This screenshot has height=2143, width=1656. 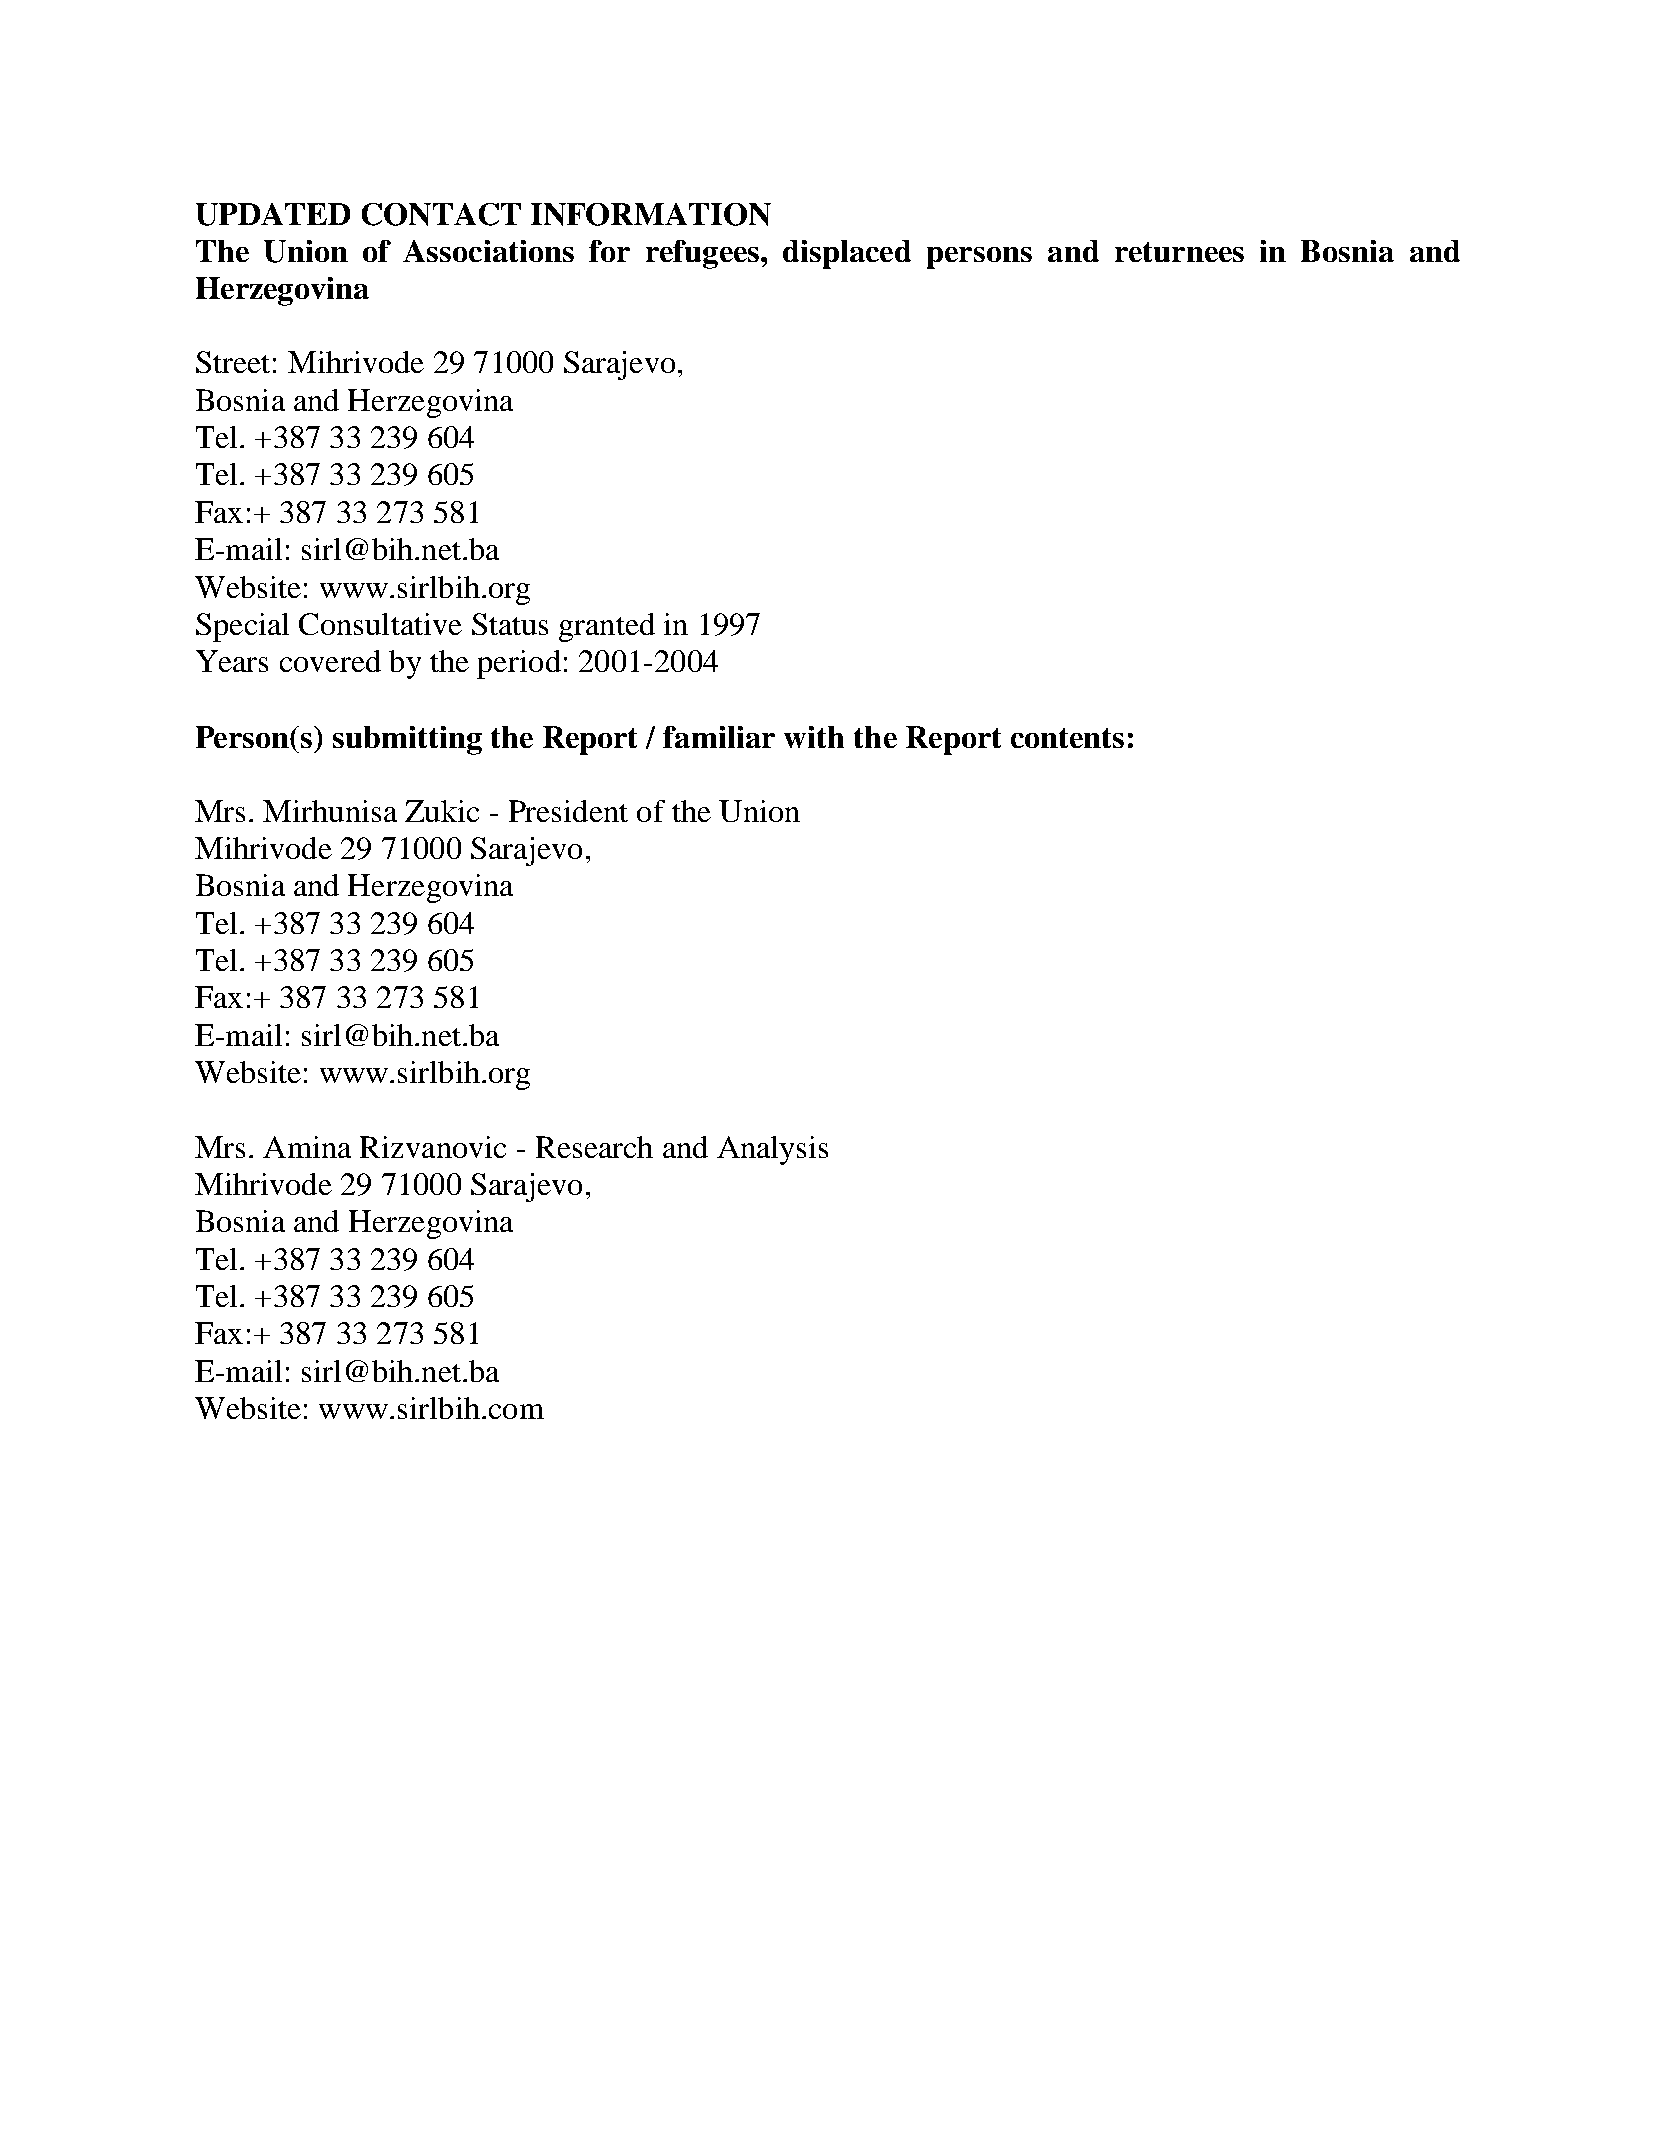 What do you see at coordinates (594, 1147) in the screenshot?
I see `Research` at bounding box center [594, 1147].
